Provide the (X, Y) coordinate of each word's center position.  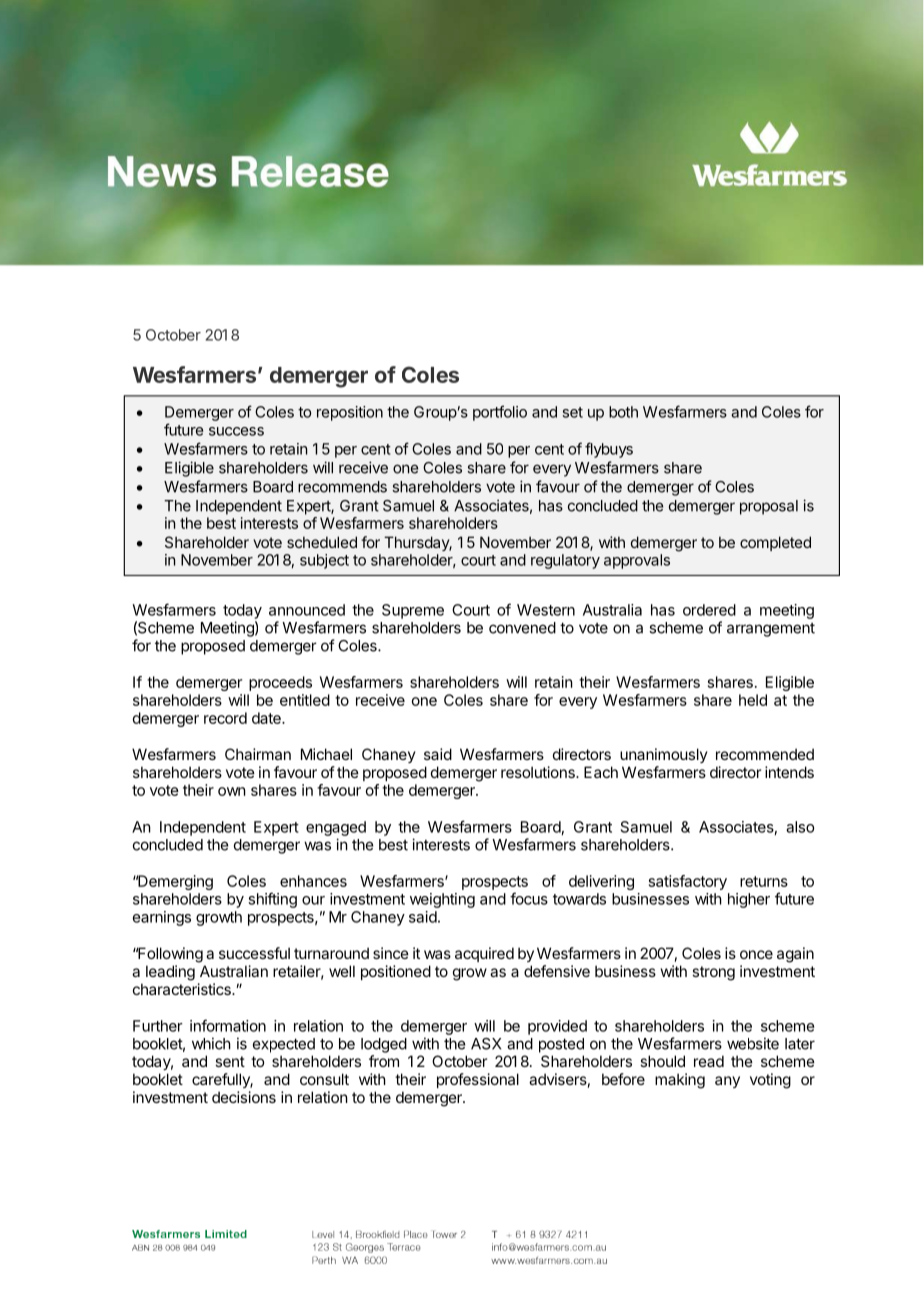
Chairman (258, 754)
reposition (350, 413)
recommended (765, 754)
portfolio (500, 413)
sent (230, 1061)
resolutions (539, 772)
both (623, 412)
